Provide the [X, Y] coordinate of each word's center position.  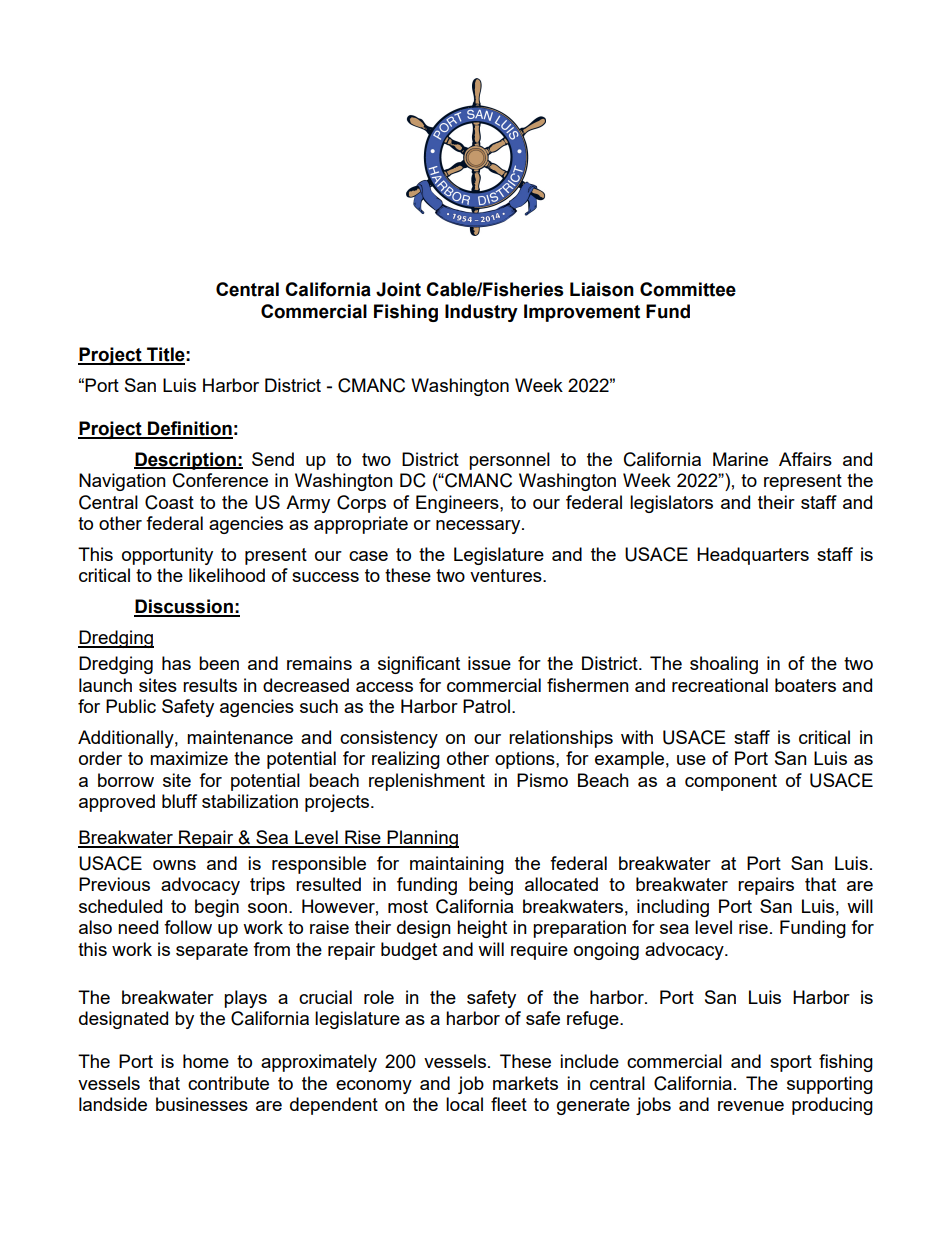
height [482, 929]
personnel [509, 461]
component [731, 782]
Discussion [184, 607]
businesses [202, 1104]
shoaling [724, 665]
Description [186, 461]
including [673, 908]
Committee [688, 289]
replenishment [427, 782]
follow [188, 927]
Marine [740, 459]
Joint [398, 289]
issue [489, 663]
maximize [189, 758]
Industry [481, 313]
